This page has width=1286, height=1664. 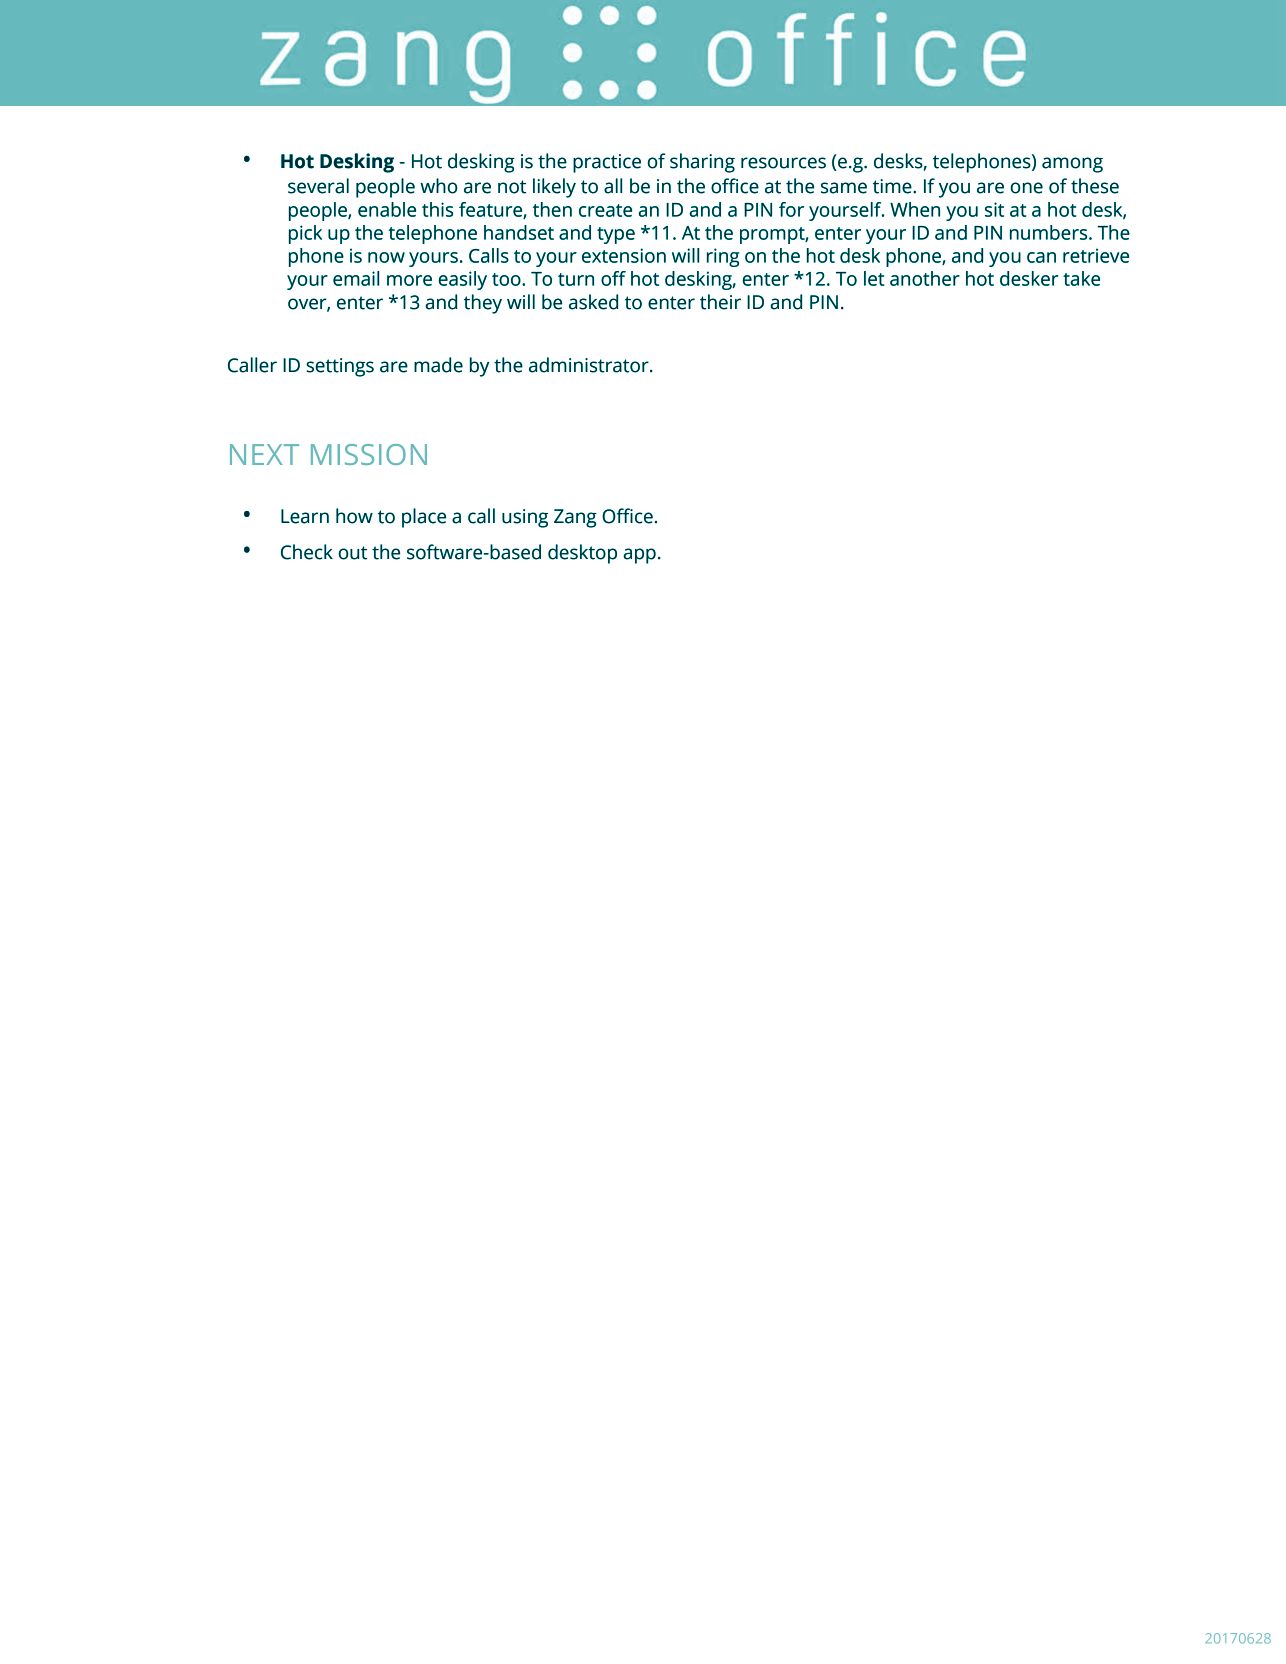 I want to click on email, so click(x=356, y=278).
